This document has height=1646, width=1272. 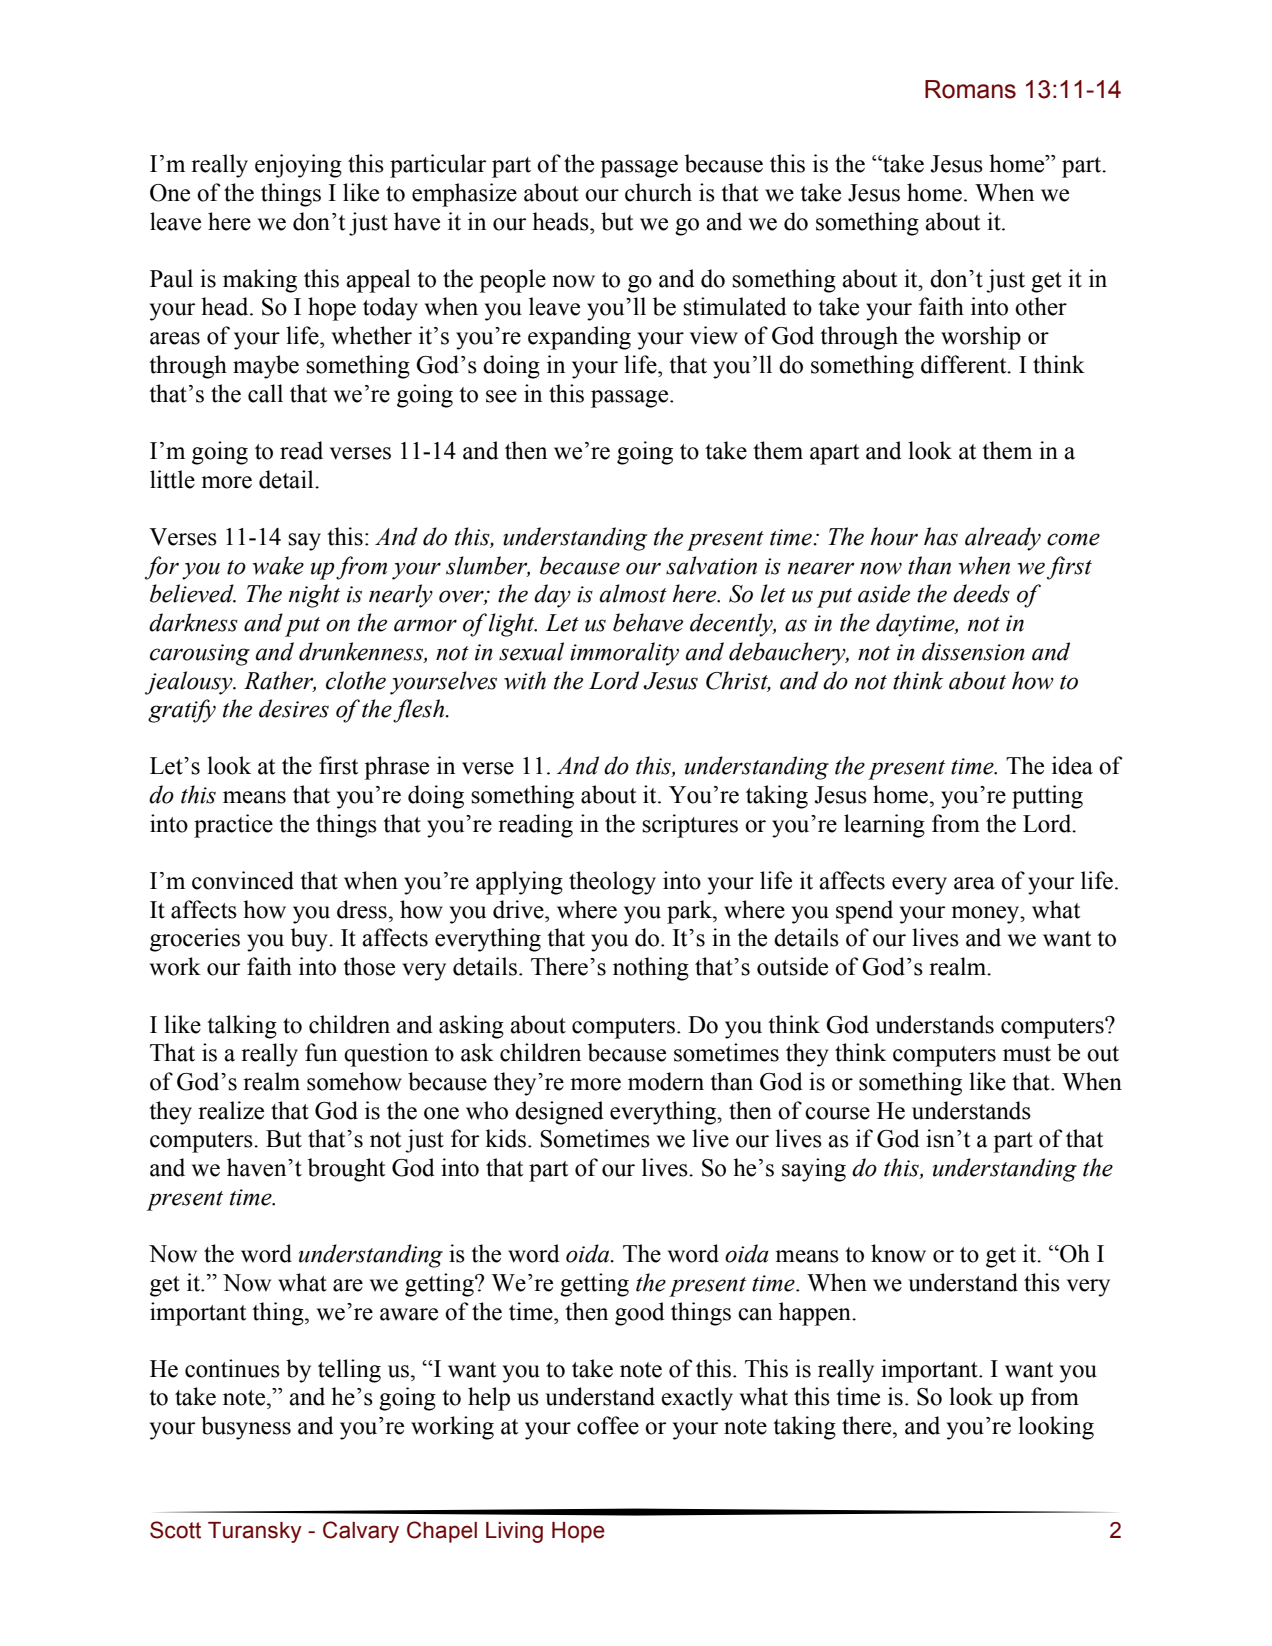 What do you see at coordinates (233, 826) in the document?
I see `practice` at bounding box center [233, 826].
